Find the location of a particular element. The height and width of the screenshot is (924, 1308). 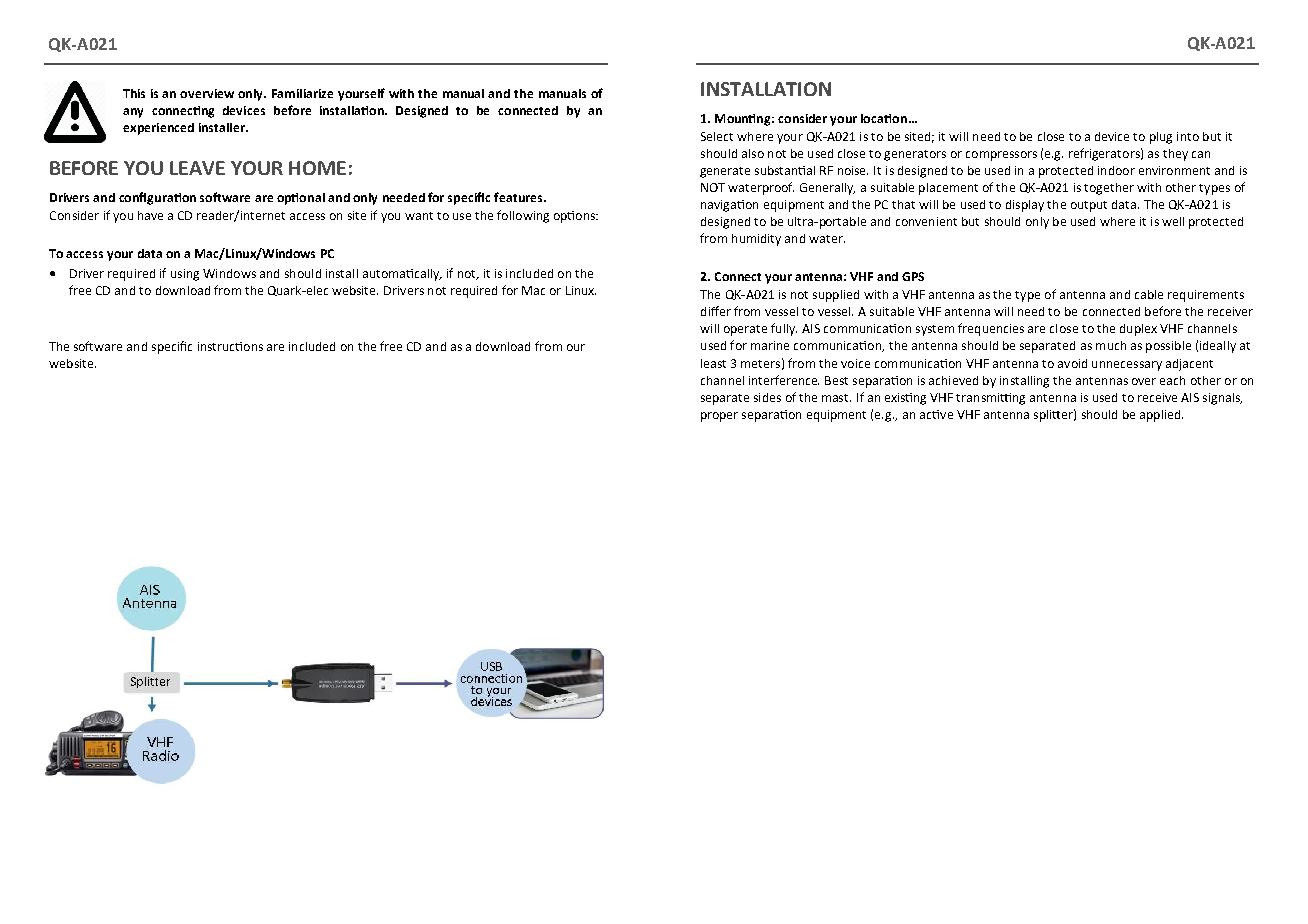

optional is located at coordinates (301, 199).
